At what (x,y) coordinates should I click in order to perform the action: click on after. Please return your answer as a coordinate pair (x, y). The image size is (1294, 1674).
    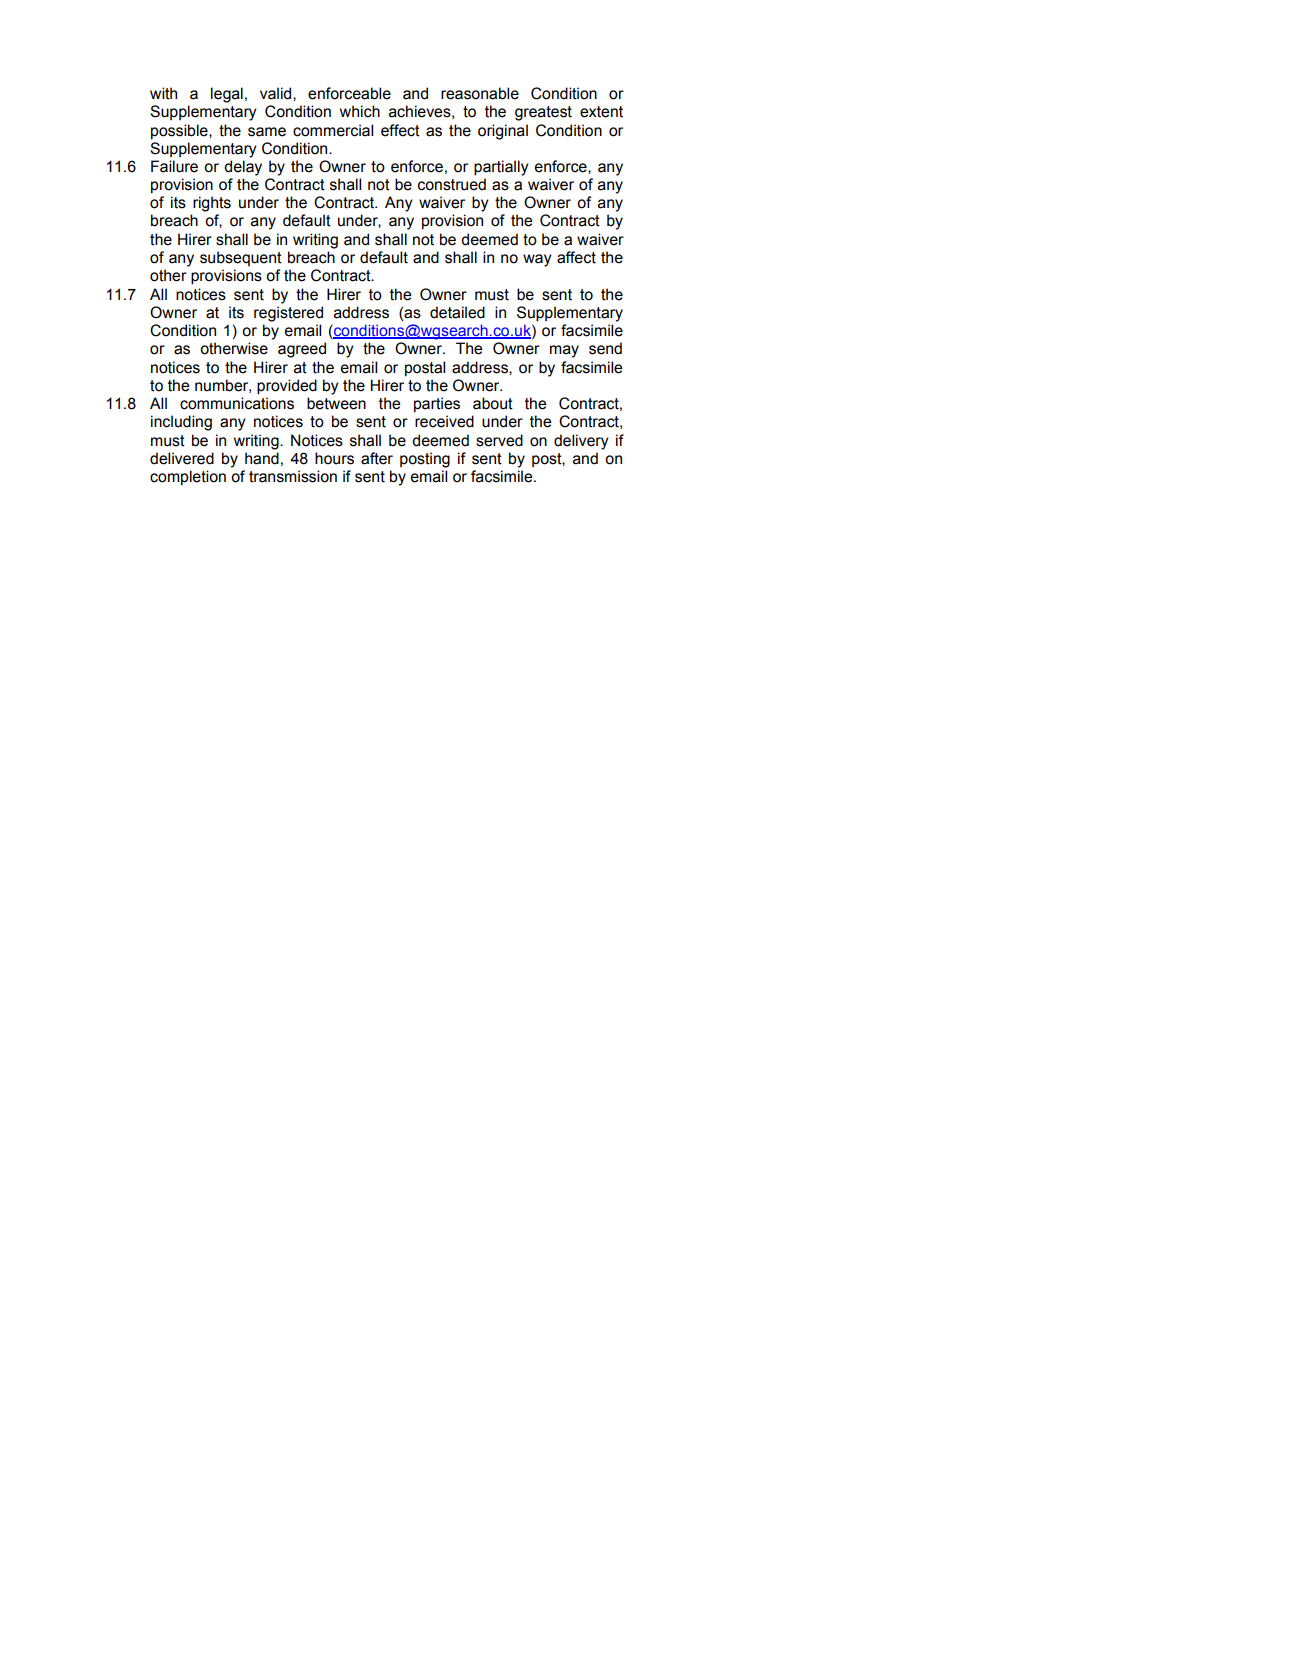
    Looking at the image, I should click on (377, 458).
